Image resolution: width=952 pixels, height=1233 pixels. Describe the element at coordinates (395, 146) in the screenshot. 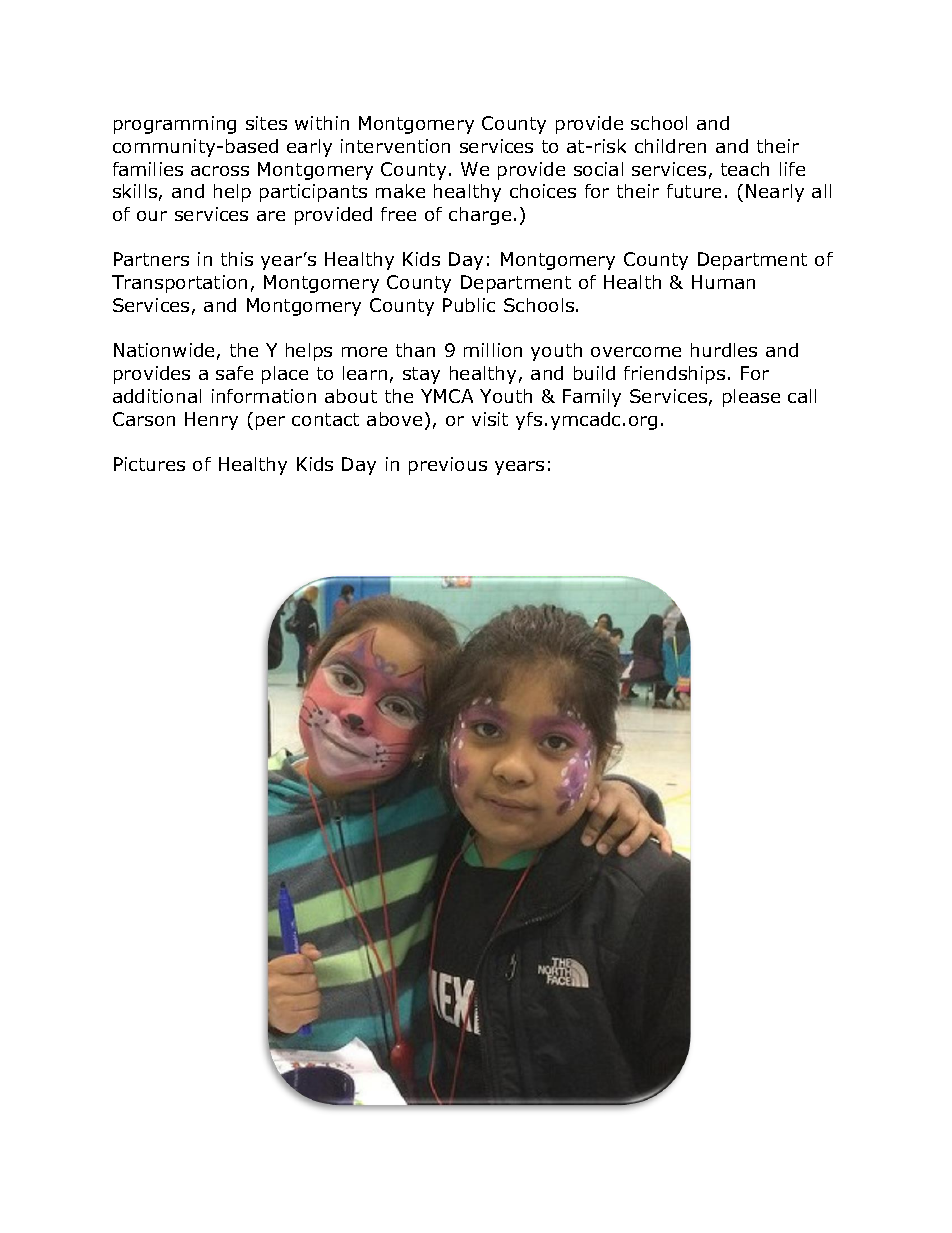

I see `intervention` at that location.
